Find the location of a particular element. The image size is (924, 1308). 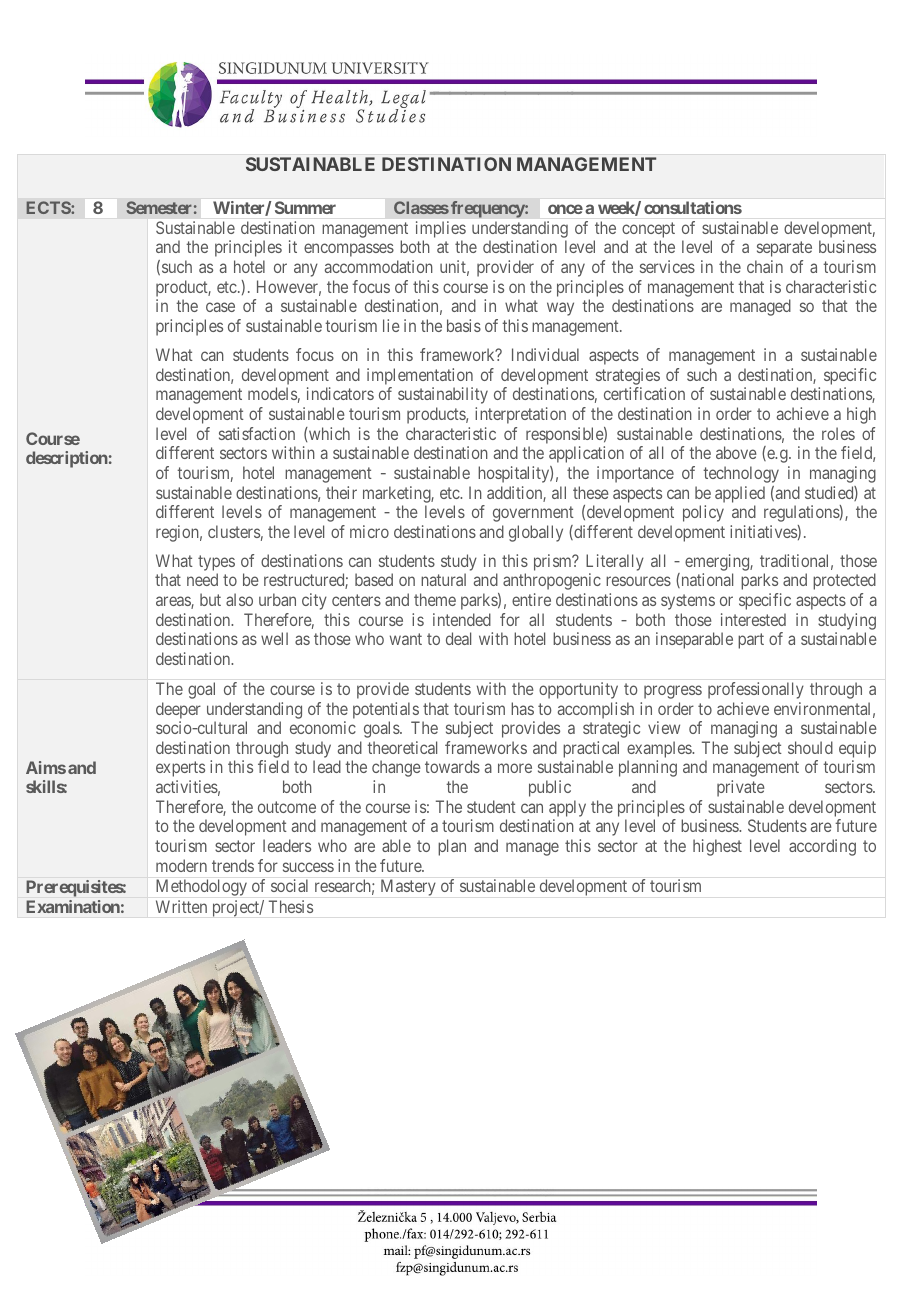

protected is located at coordinates (844, 581).
